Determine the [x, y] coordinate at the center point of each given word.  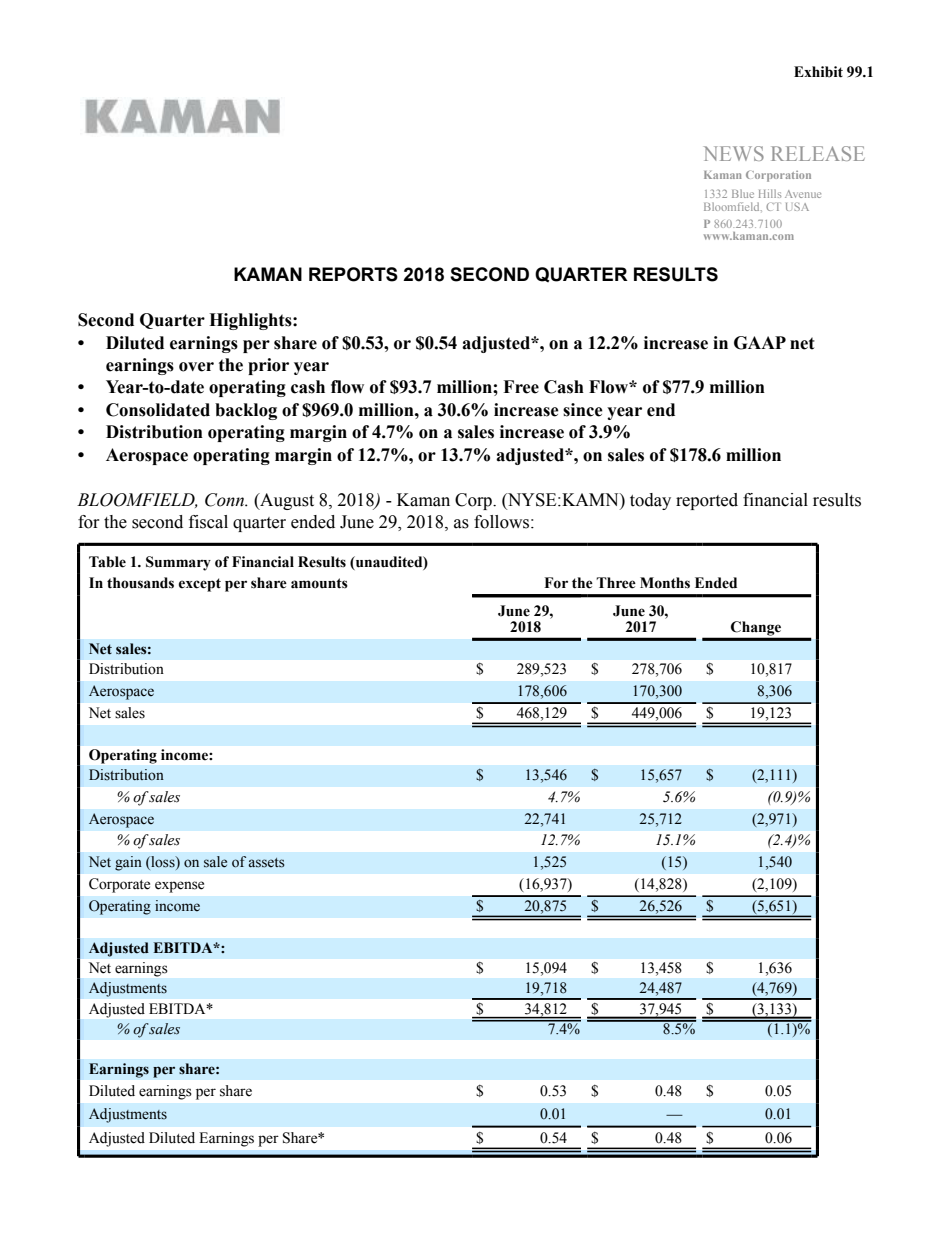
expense [179, 887]
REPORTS [353, 274]
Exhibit [818, 72]
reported [707, 501]
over [196, 367]
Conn [225, 500]
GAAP [760, 343]
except [200, 585]
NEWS [734, 153]
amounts [319, 583]
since [583, 410]
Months [665, 583]
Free [521, 387]
